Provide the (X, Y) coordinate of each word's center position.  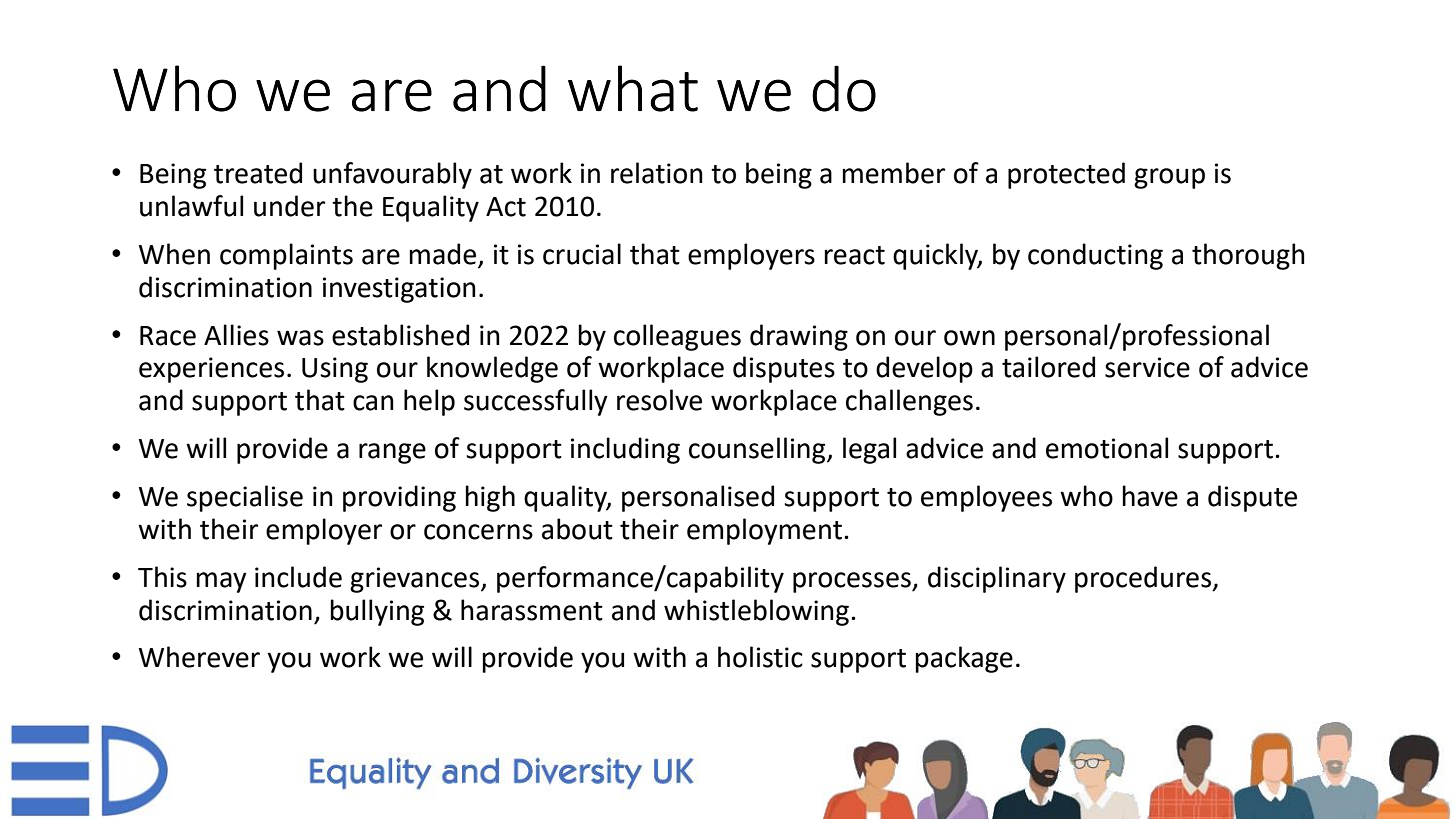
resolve (659, 400)
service (1147, 367)
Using (335, 370)
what (633, 88)
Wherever (199, 657)
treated (258, 173)
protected (1066, 175)
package (964, 659)
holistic (760, 657)
